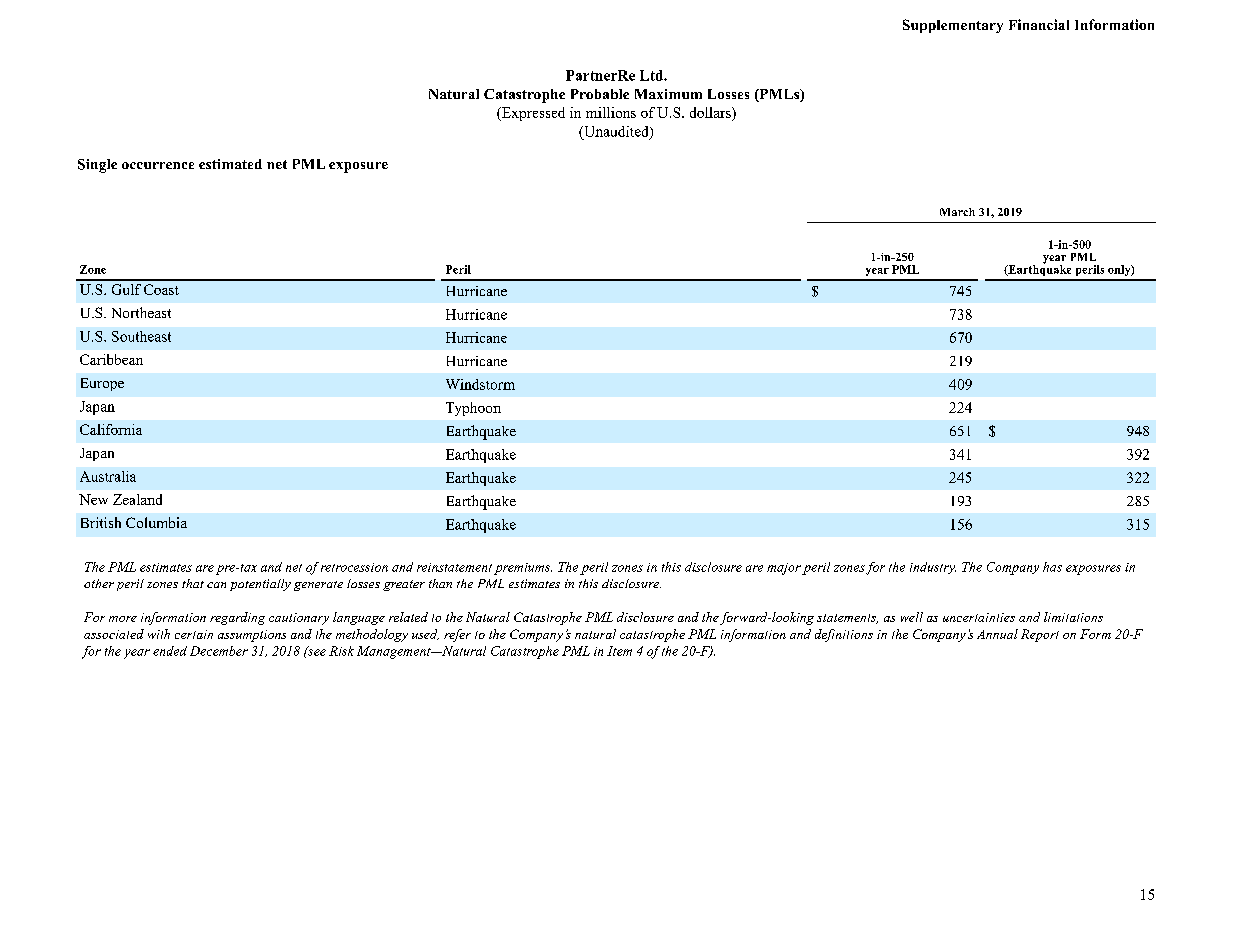  Describe the element at coordinates (600, 94) in the page. I see `Probable` at that location.
